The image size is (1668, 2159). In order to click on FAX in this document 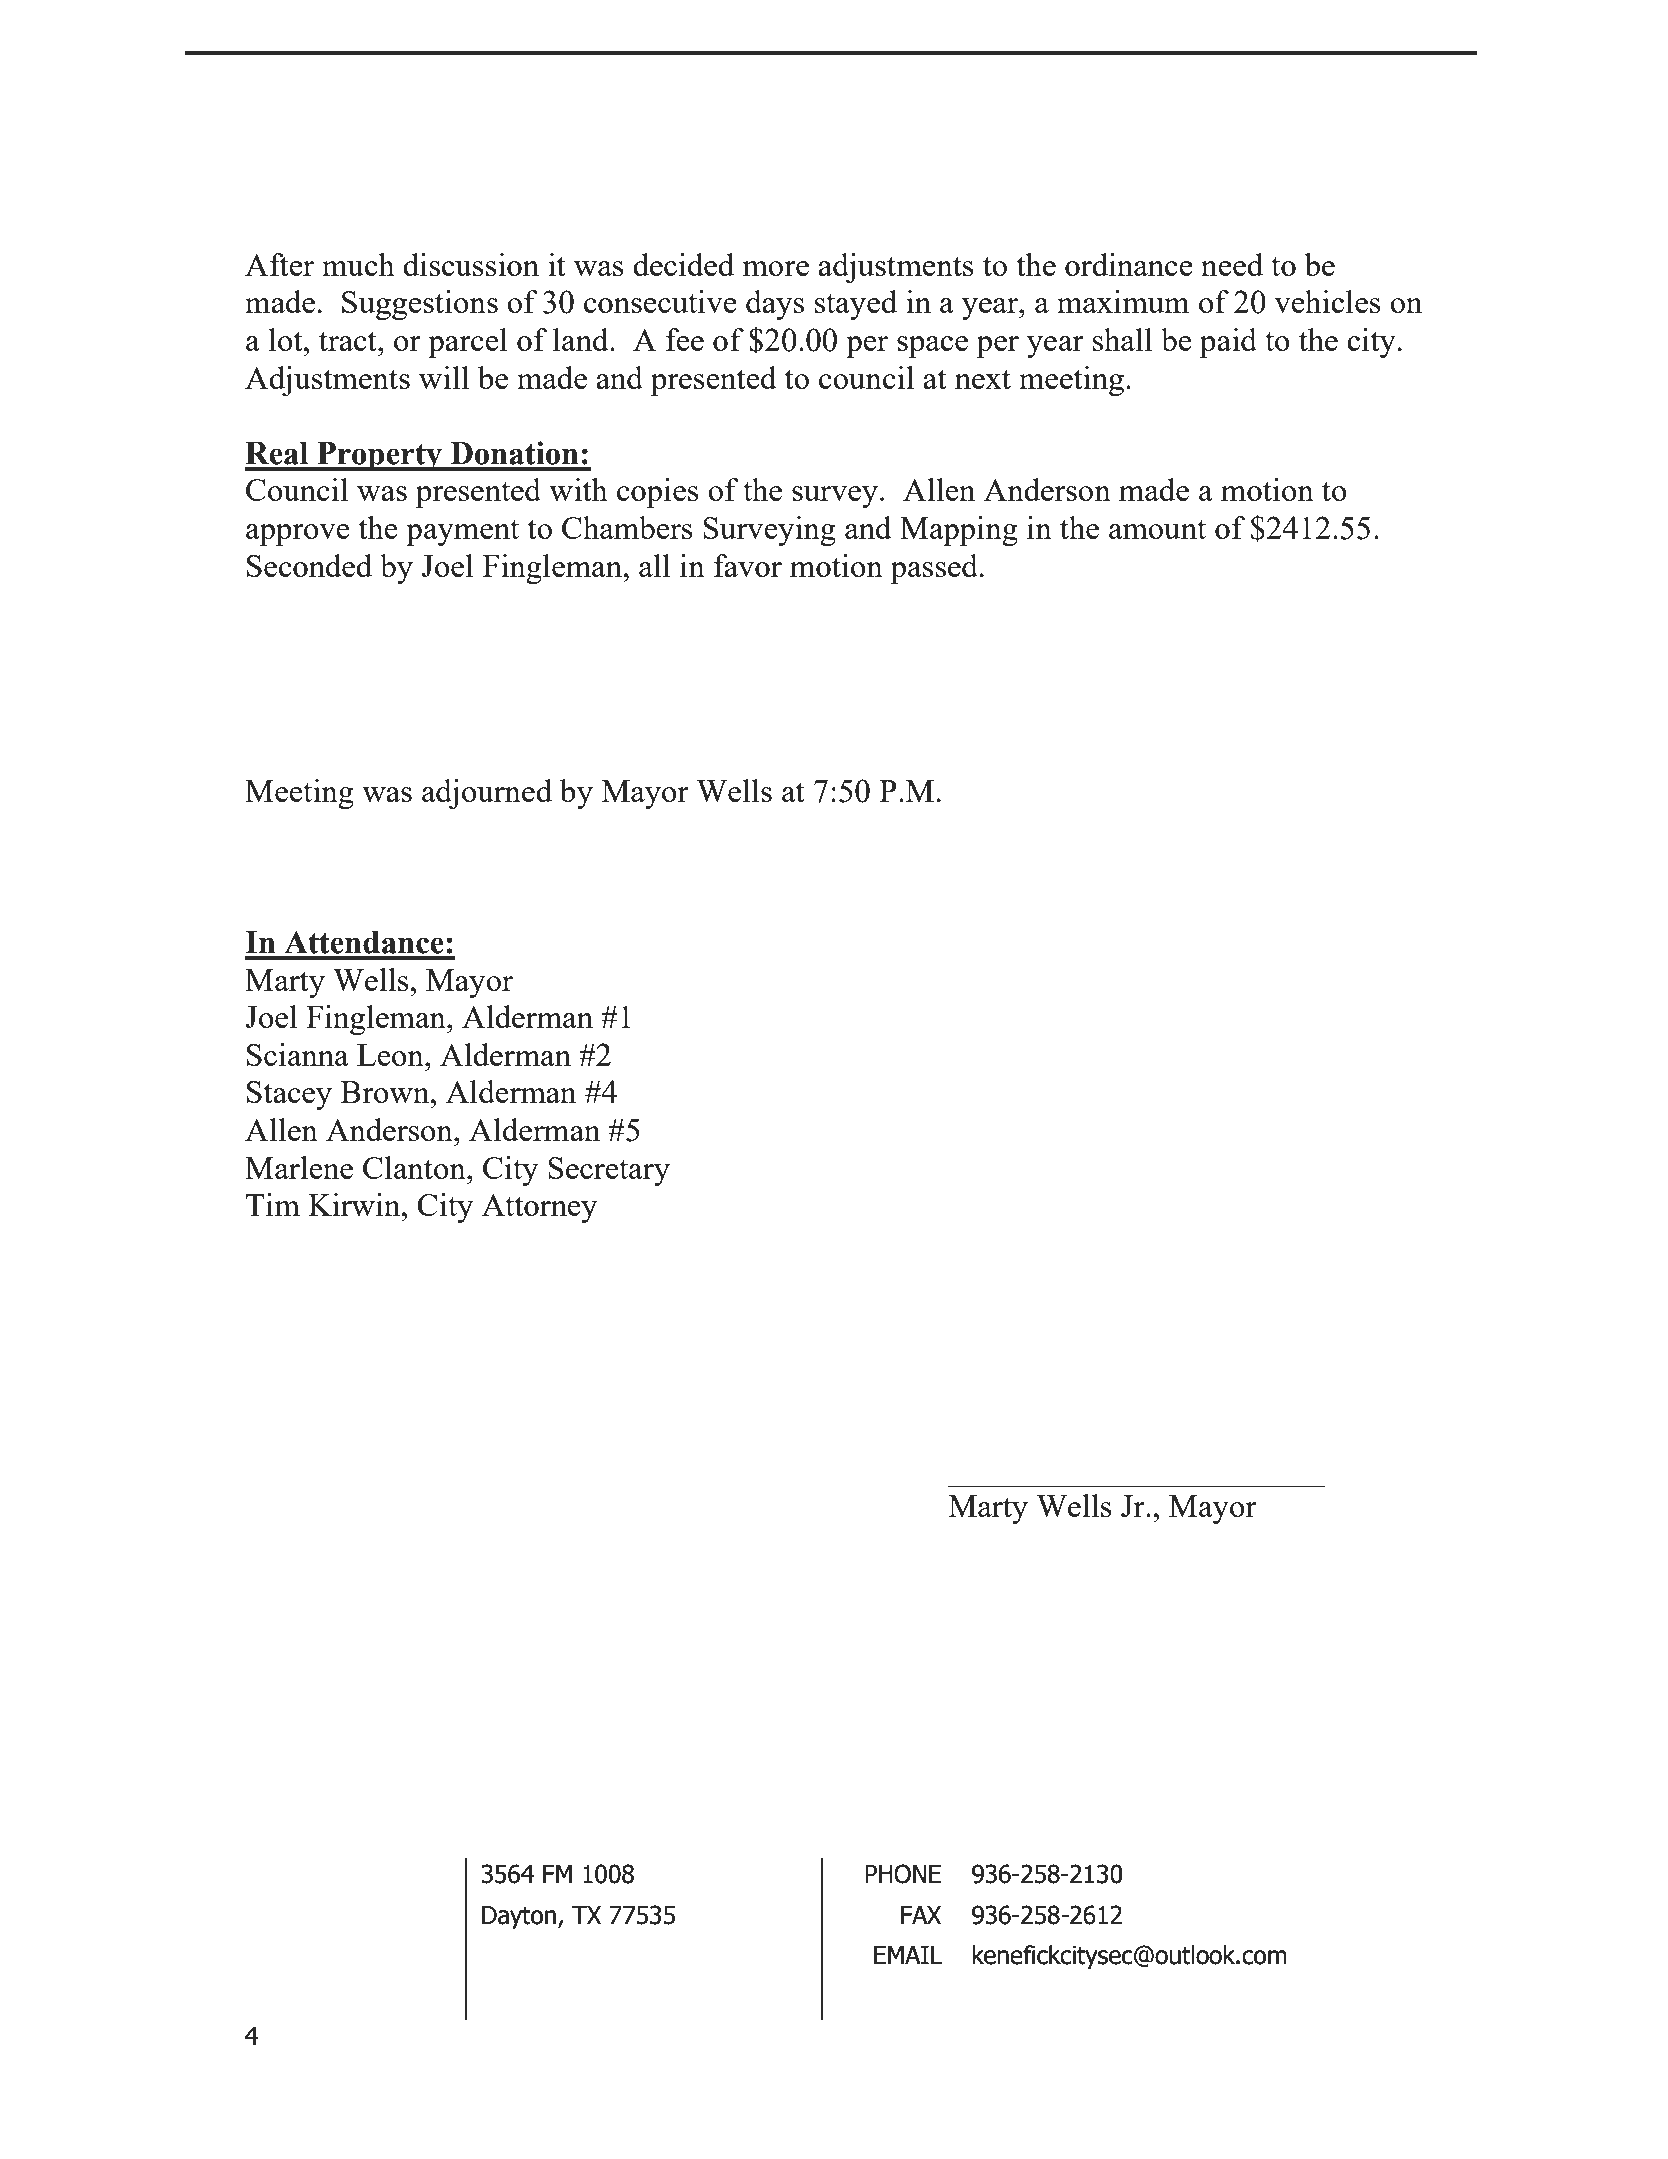, I will do `click(921, 1915)`.
